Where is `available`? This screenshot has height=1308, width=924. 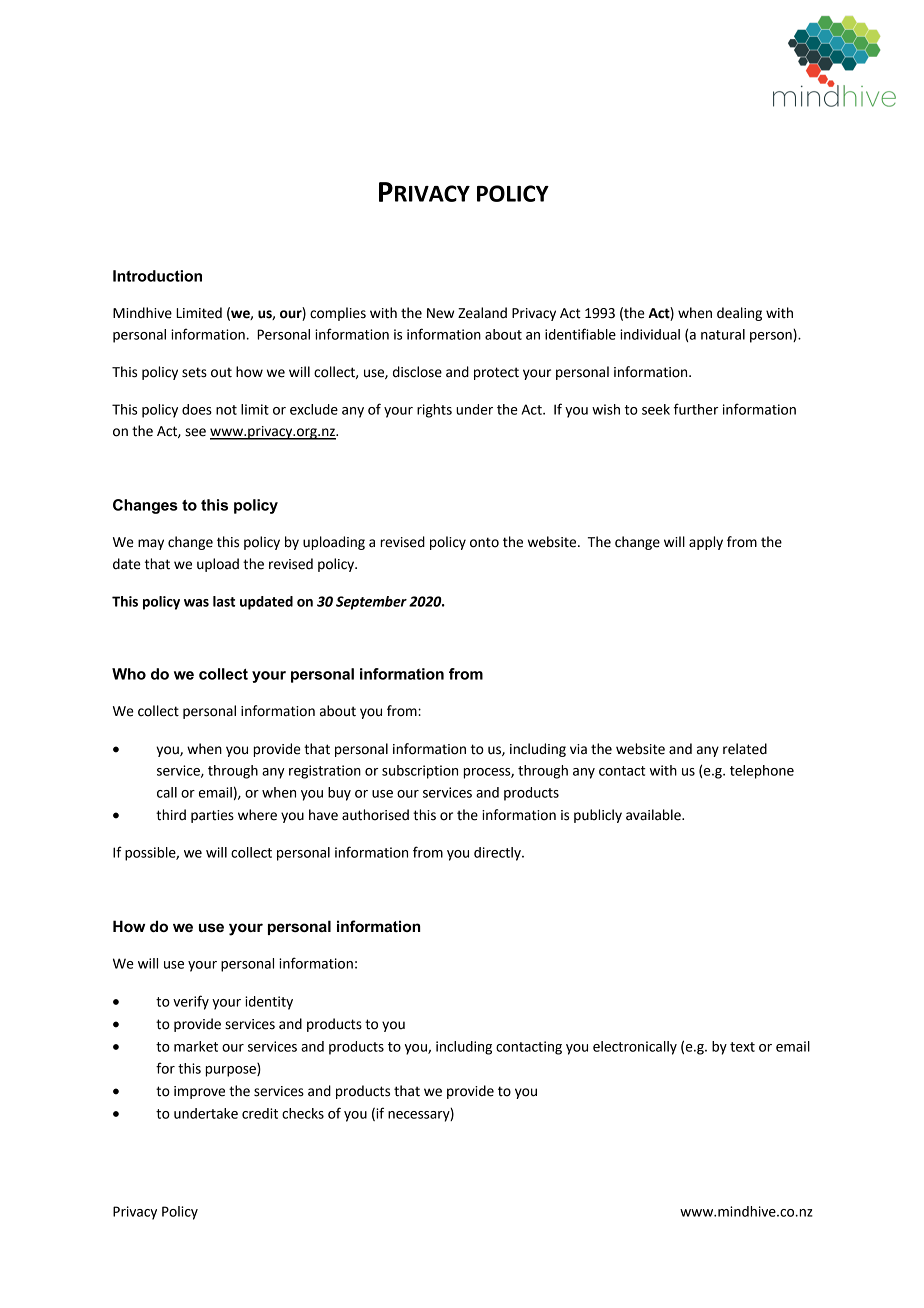
available is located at coordinates (654, 815).
